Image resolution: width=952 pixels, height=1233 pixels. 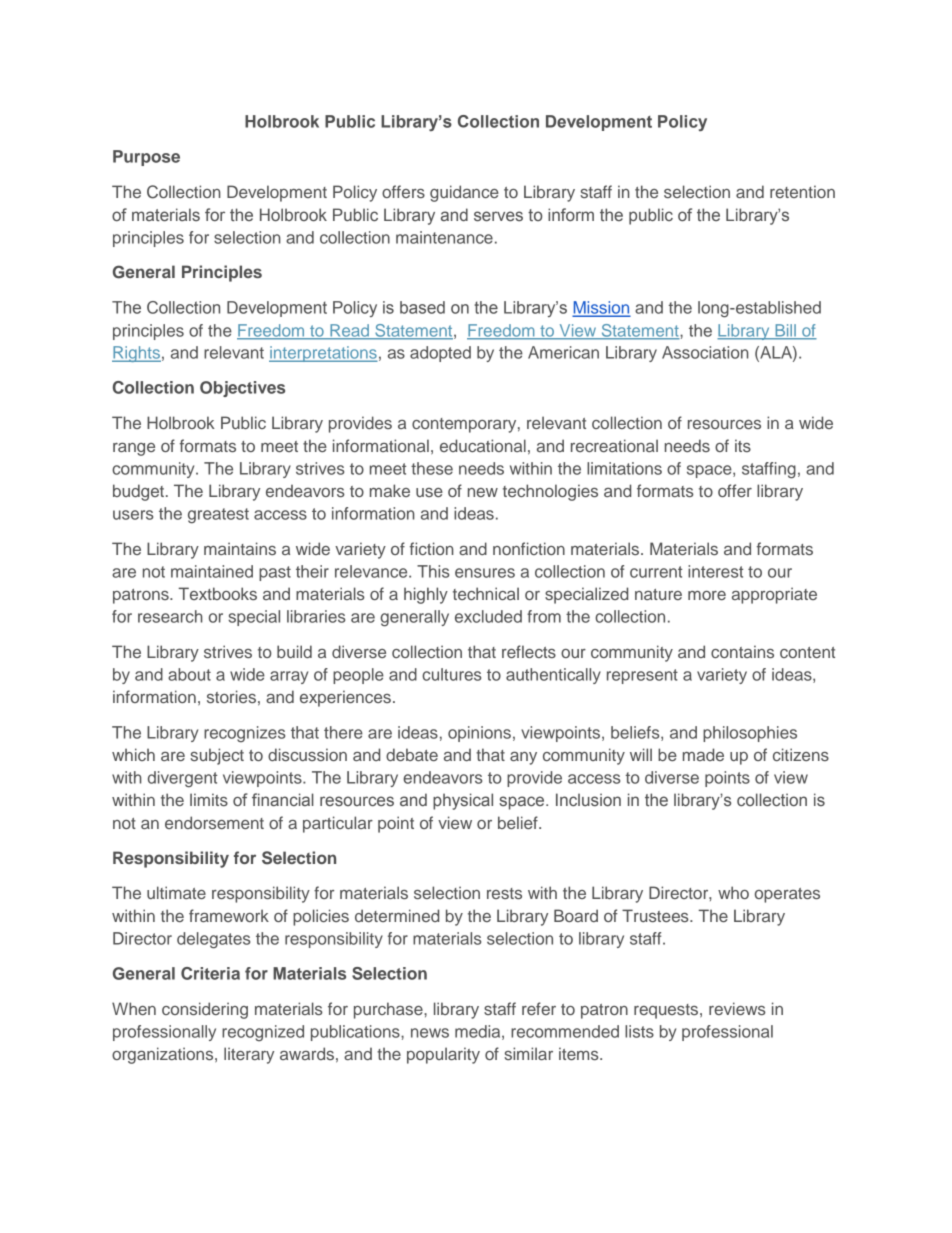 I want to click on guidance, so click(x=464, y=193).
